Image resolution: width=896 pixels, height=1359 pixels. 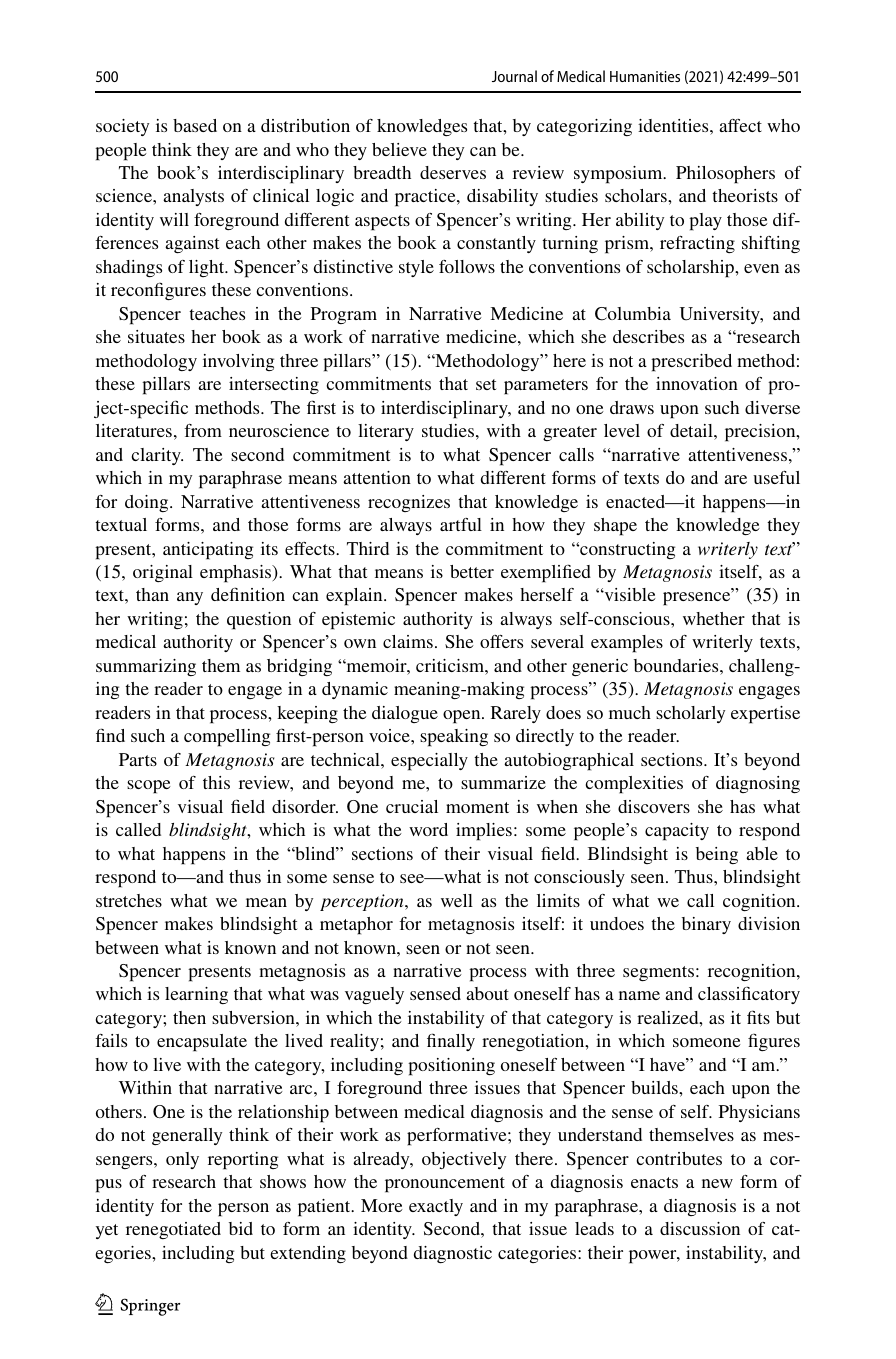 I want to click on set, so click(x=486, y=384).
